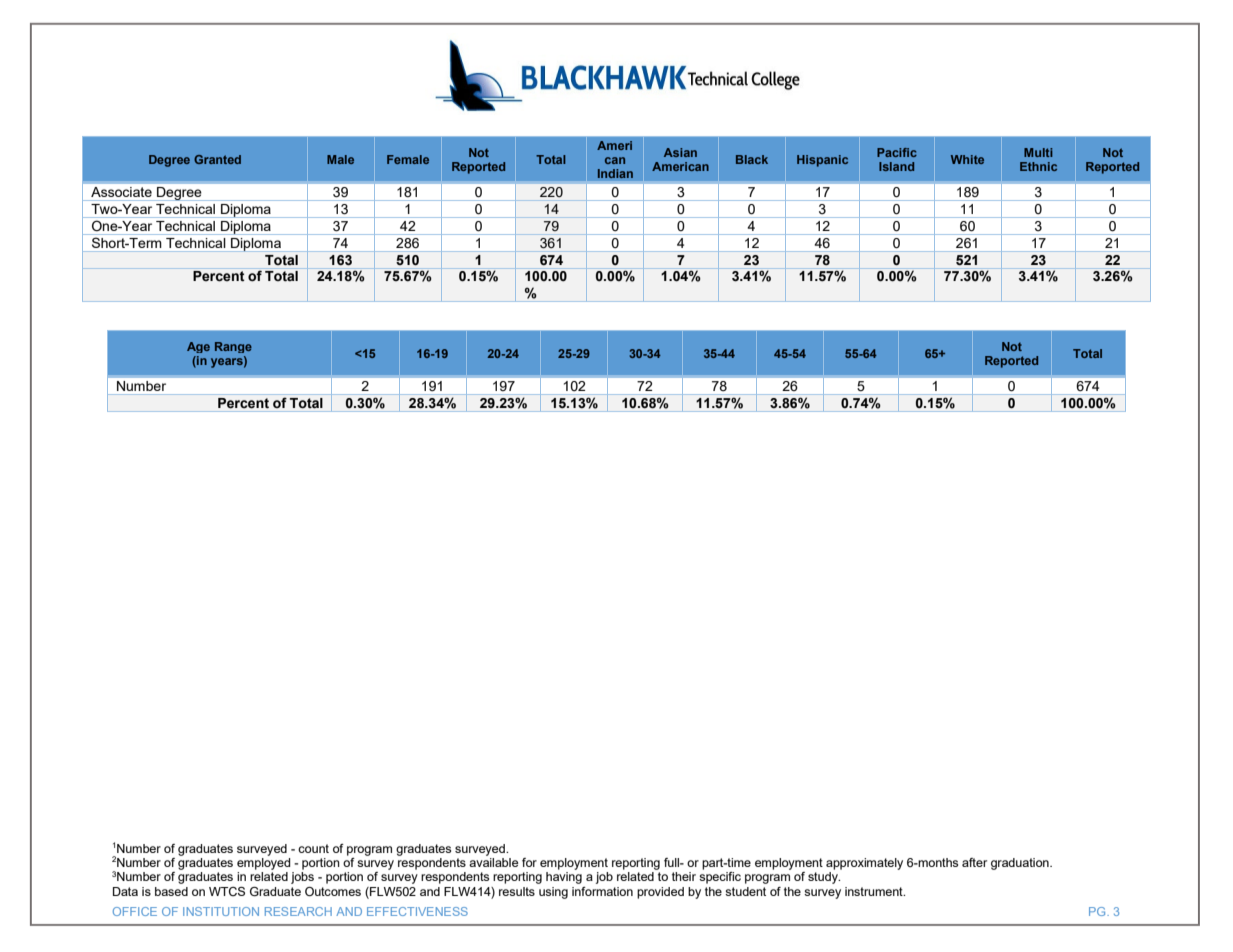  Describe the element at coordinates (313, 848) in the screenshot. I see `count` at that location.
